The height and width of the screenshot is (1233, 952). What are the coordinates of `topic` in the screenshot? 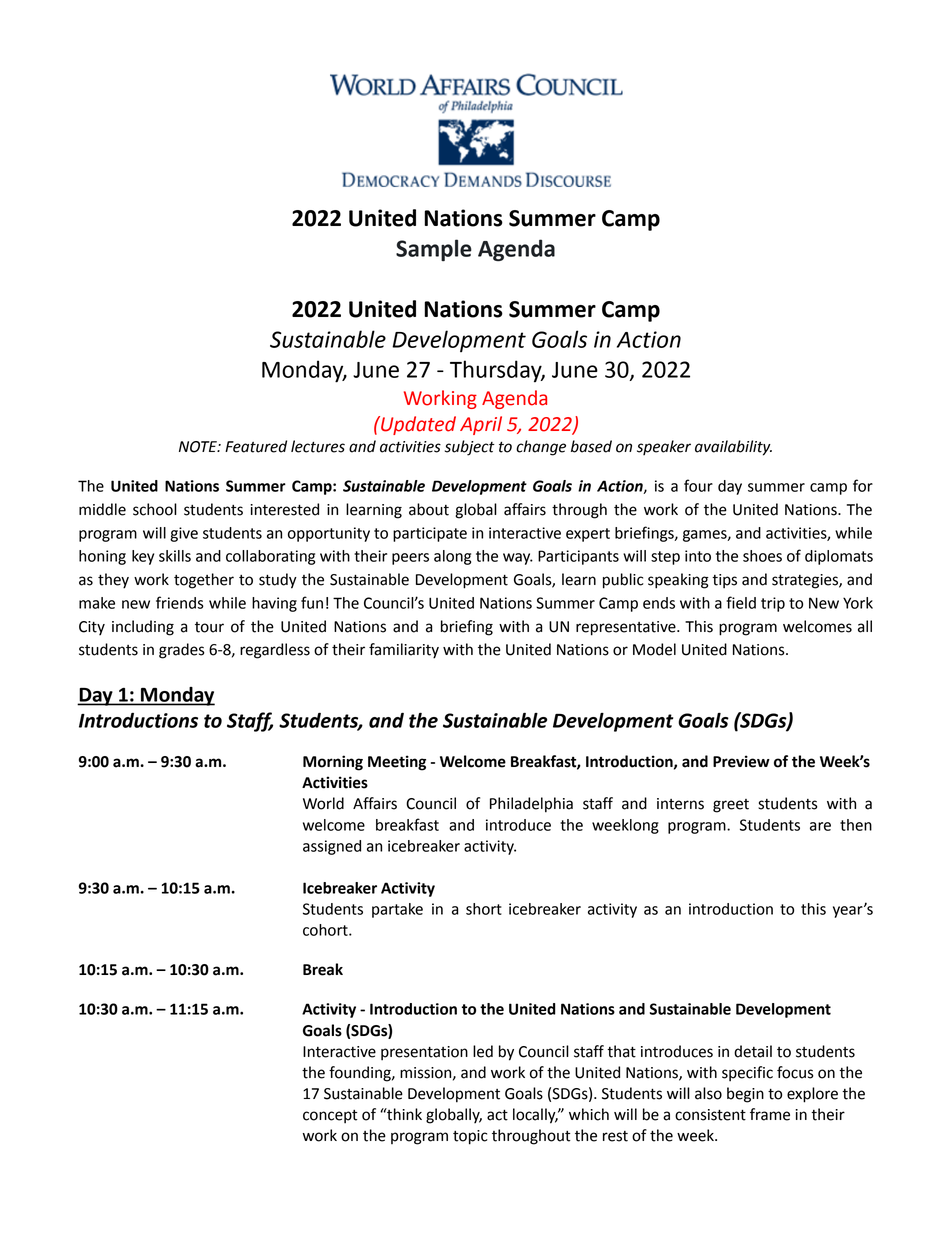 It's located at (470, 1137).
